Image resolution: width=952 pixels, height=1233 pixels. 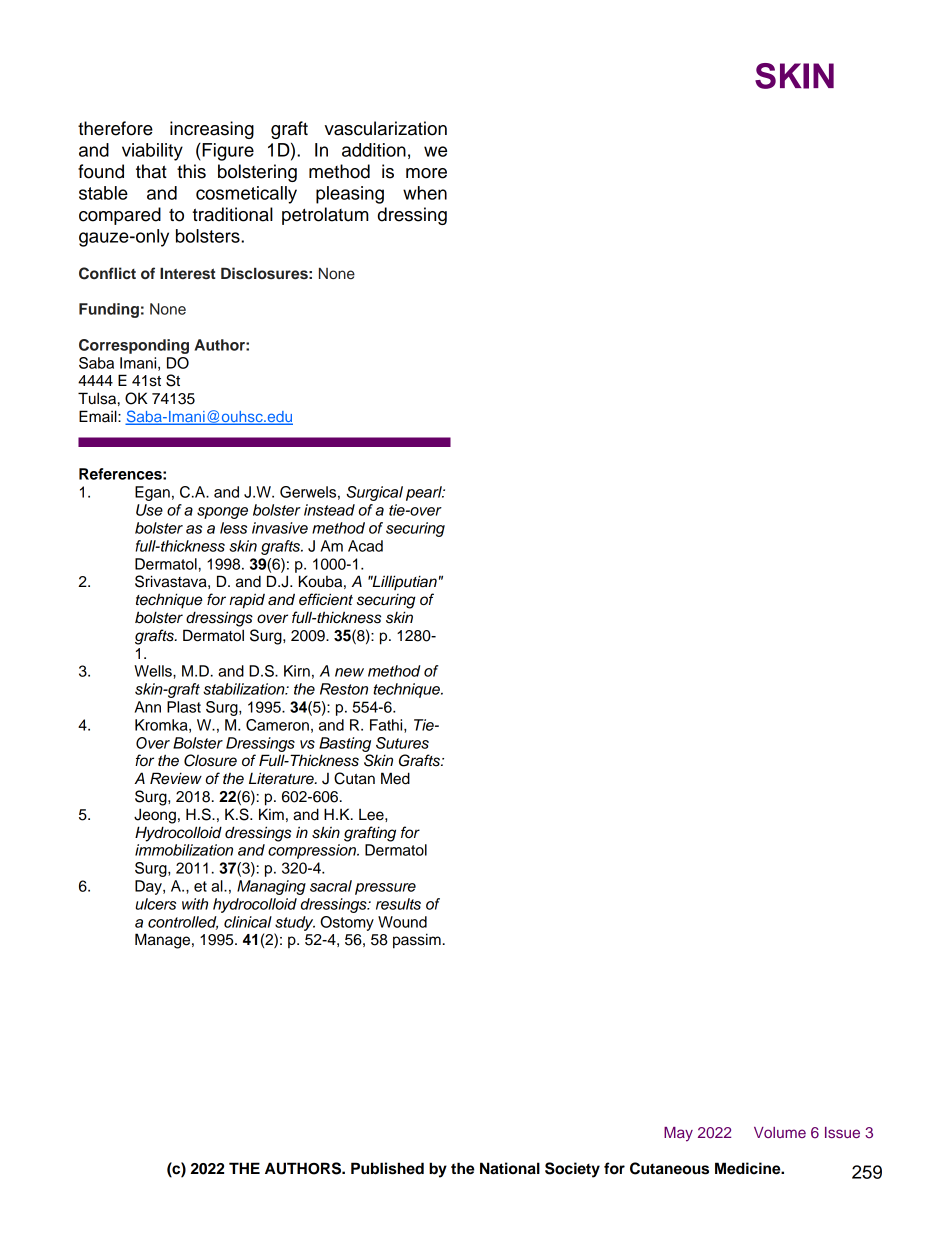 What do you see at coordinates (152, 493) in the screenshot?
I see `Egan` at bounding box center [152, 493].
